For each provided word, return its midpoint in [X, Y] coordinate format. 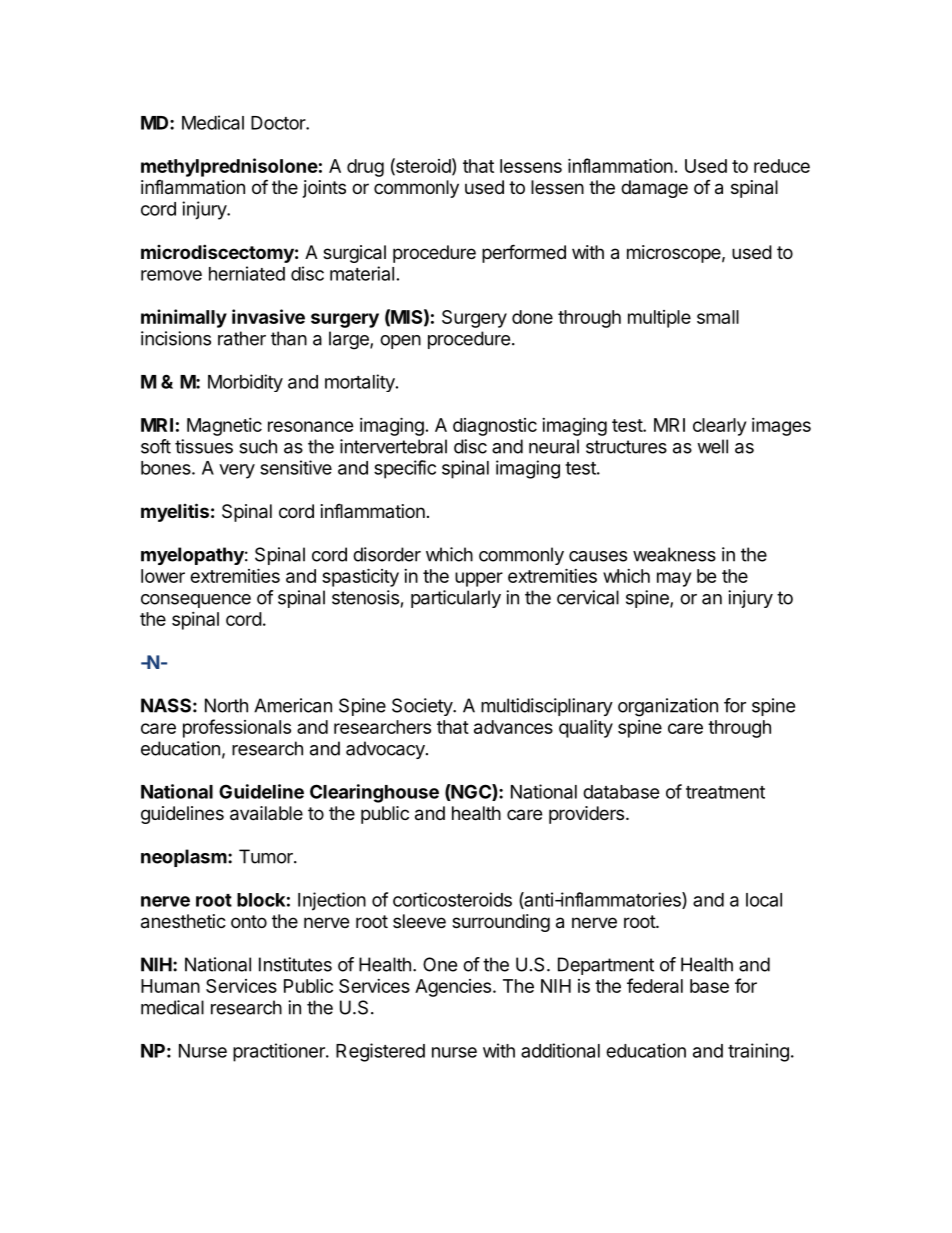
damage [654, 189]
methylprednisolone [229, 167]
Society [423, 707]
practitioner [280, 1052]
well [712, 446]
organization [668, 707]
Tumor [267, 856]
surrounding [501, 923]
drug [365, 168]
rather [242, 338]
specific [405, 469]
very [237, 471]
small [718, 317]
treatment [725, 792]
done [532, 317]
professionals [237, 728]
